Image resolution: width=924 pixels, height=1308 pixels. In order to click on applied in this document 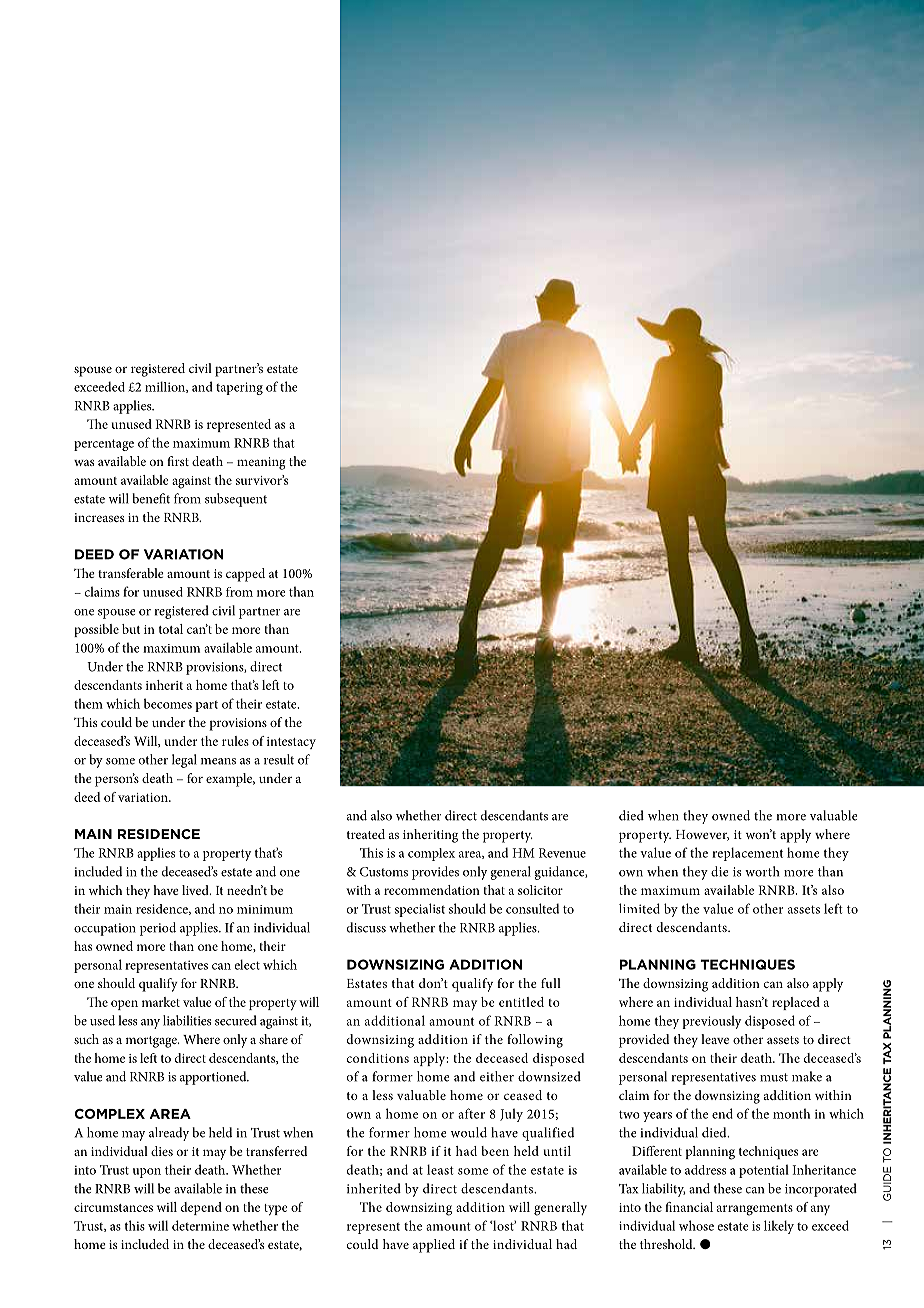, I will do `click(434, 1246)`.
